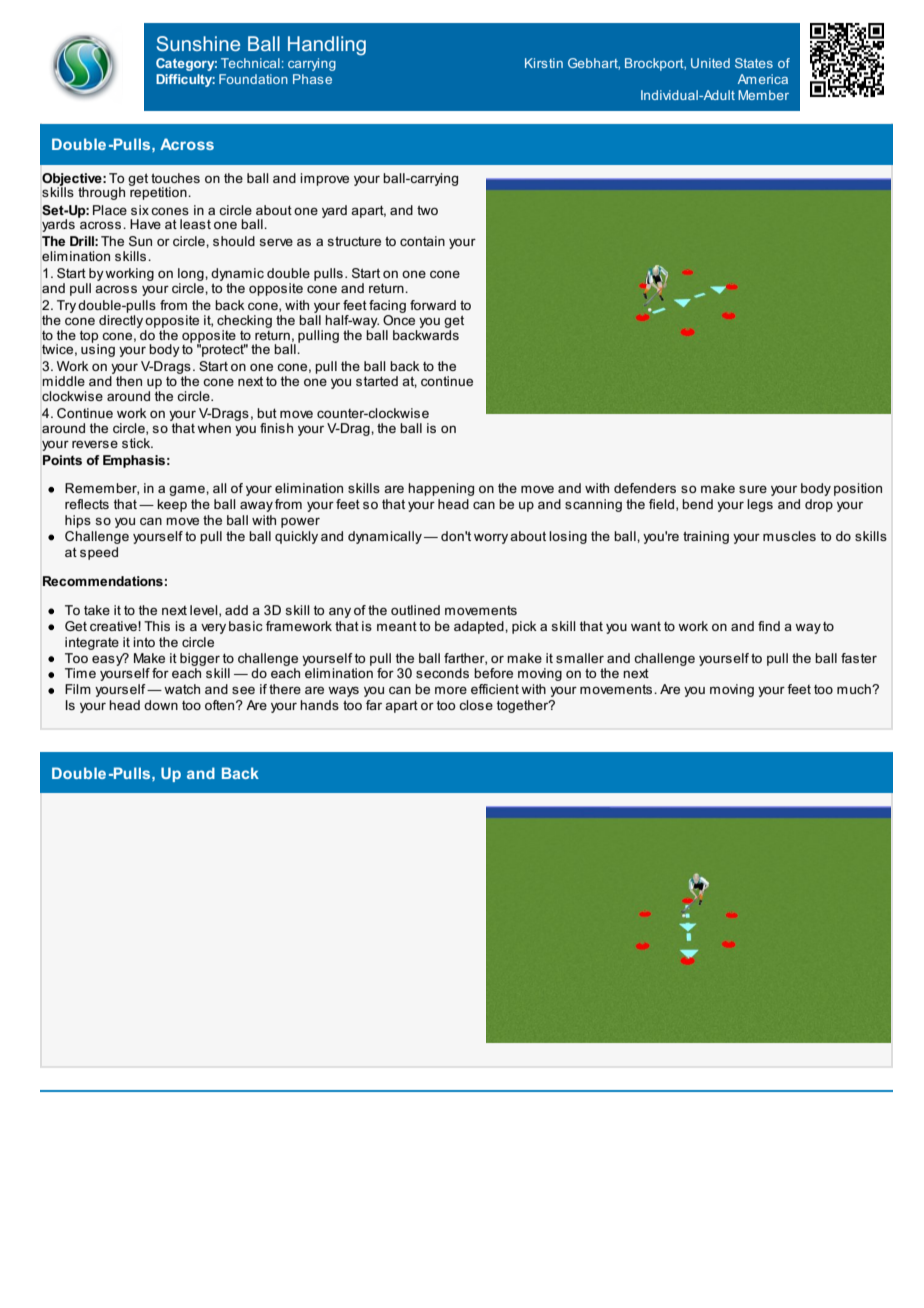 Image resolution: width=924 pixels, height=1308 pixels. Describe the element at coordinates (422, 241) in the document. I see `contain` at that location.
